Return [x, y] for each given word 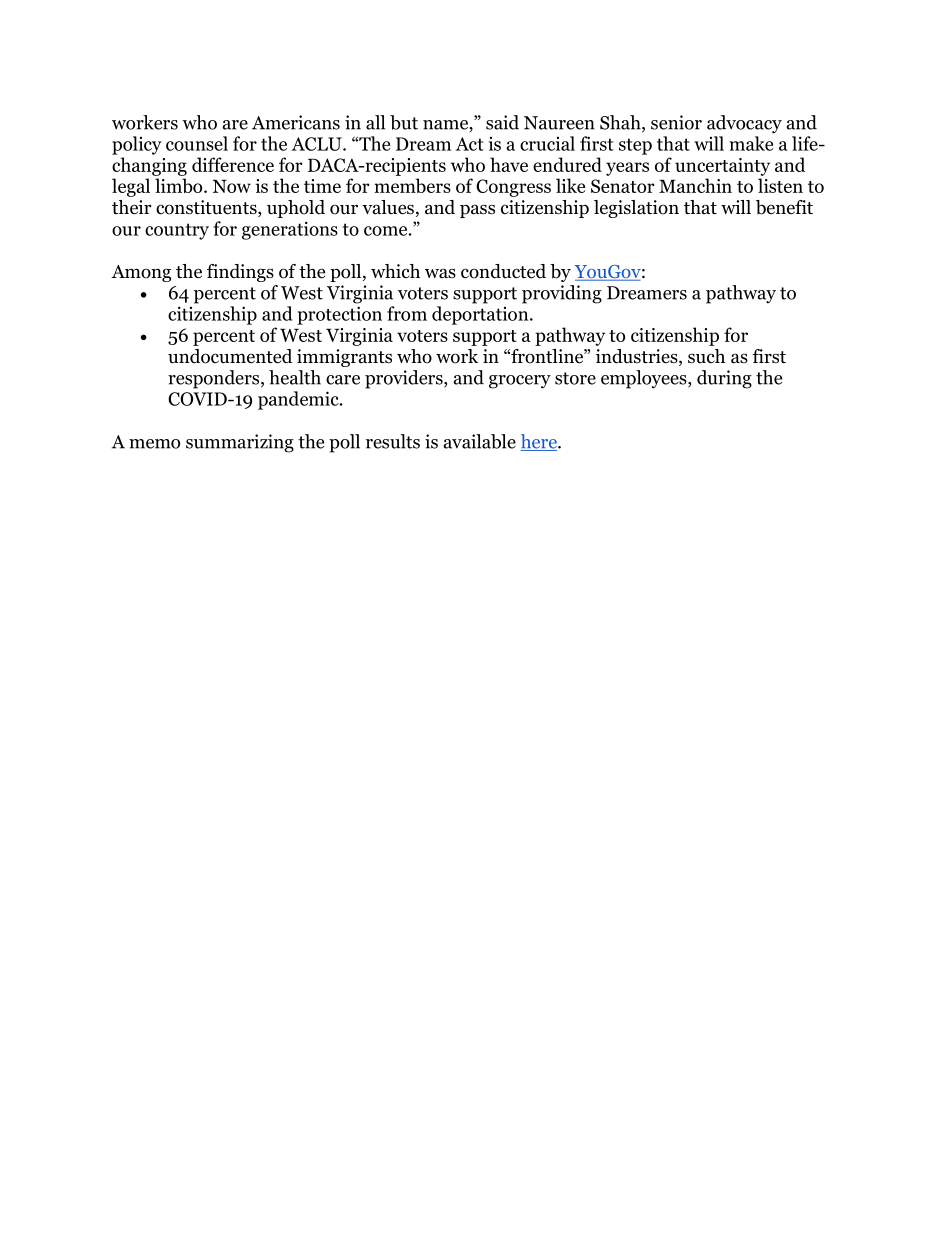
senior [676, 122]
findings [240, 273]
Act [470, 144]
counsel [197, 143]
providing [562, 294]
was [440, 273]
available [479, 441]
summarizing [240, 443]
